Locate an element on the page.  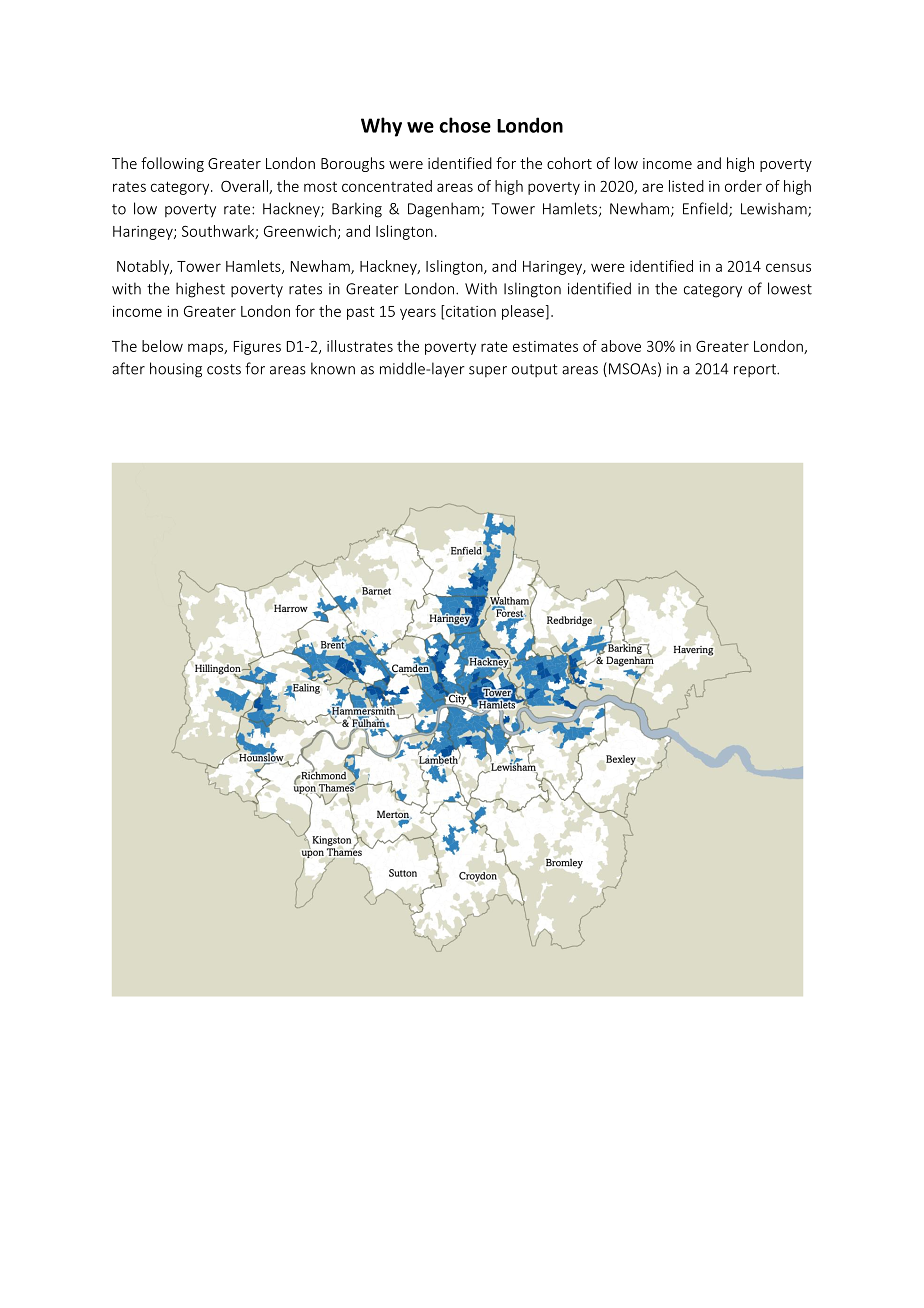
Barking is located at coordinates (357, 210).
